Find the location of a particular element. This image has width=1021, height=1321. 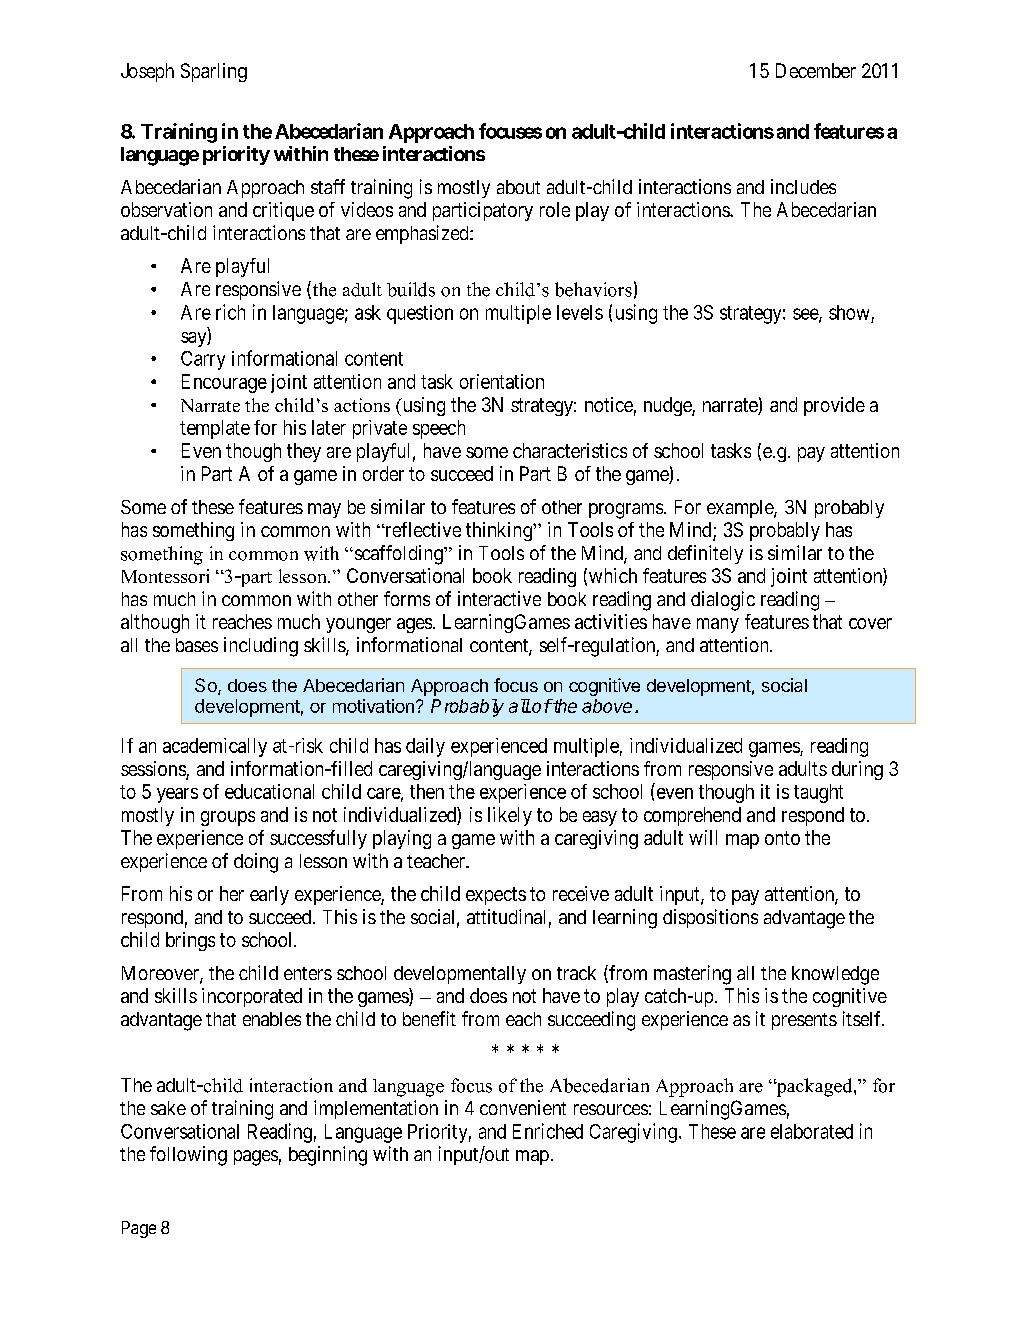

about is located at coordinates (518, 187).
